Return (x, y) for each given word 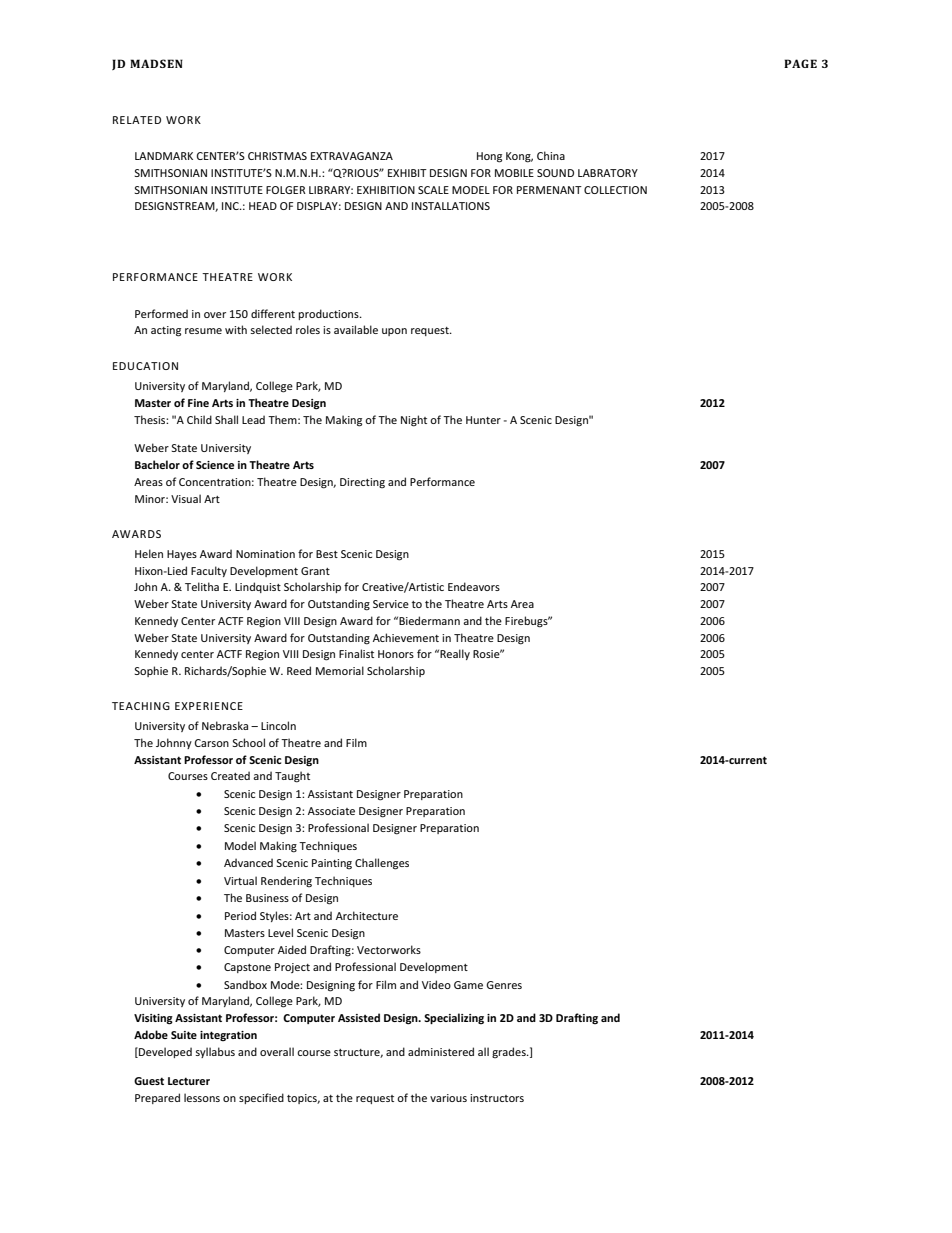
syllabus (215, 1052)
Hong (489, 157)
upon (394, 332)
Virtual (240, 880)
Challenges (382, 864)
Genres (504, 985)
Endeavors (474, 586)
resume (203, 331)
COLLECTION (615, 190)
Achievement (406, 637)
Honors (396, 654)
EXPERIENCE (209, 706)
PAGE (800, 63)
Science (215, 465)
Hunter (483, 420)
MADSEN (156, 63)
